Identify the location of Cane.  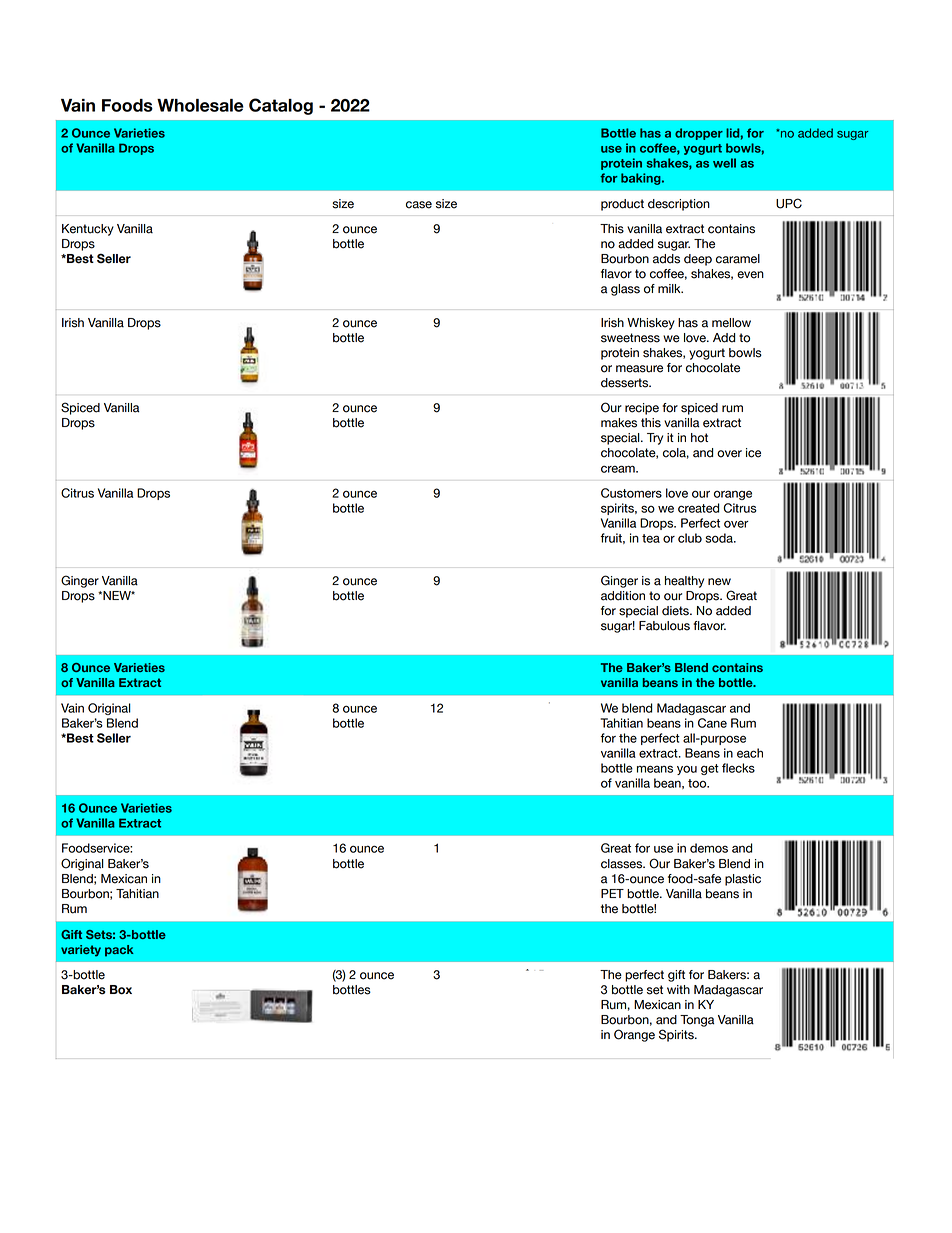
(712, 723).
